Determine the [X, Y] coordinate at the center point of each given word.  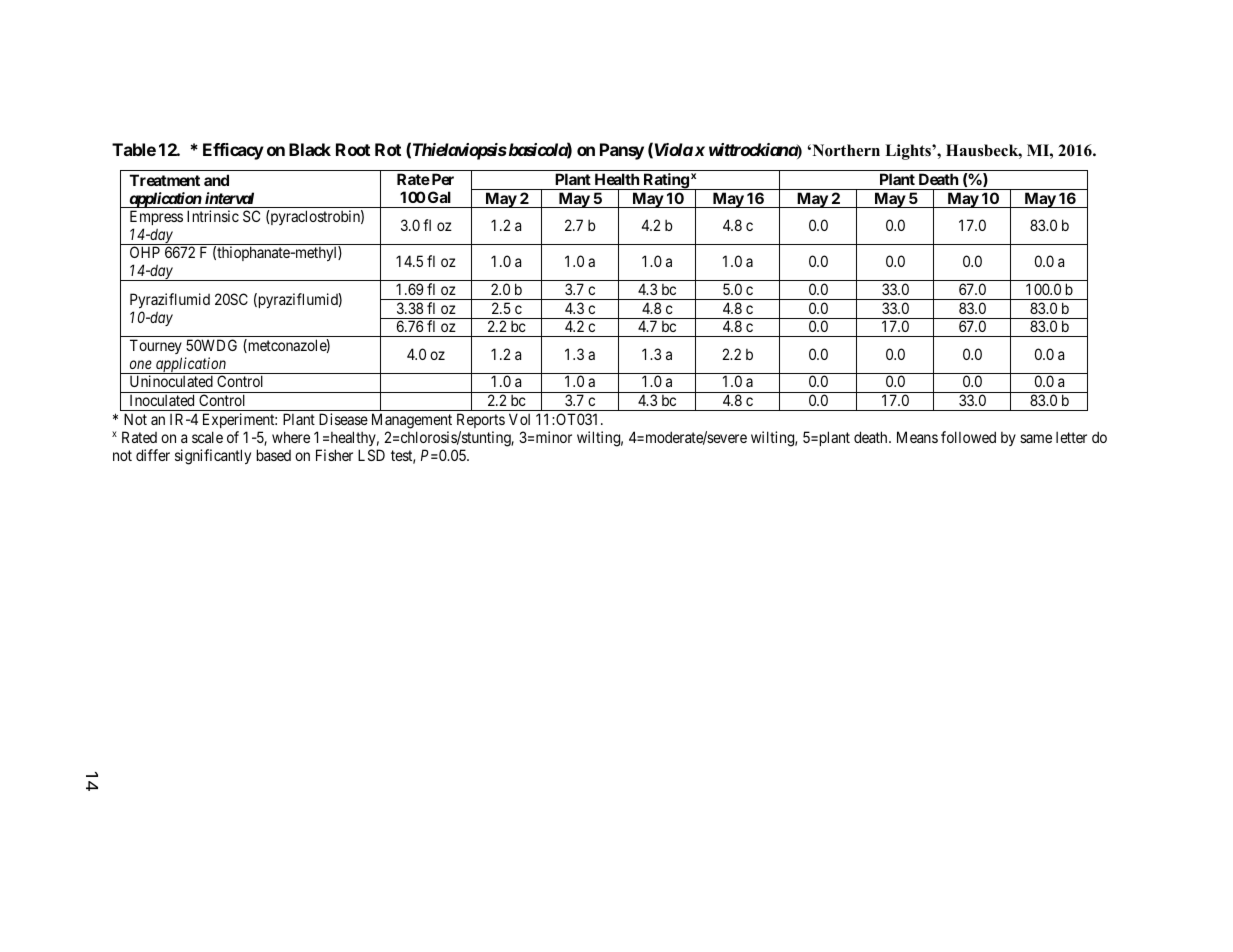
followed [968, 437]
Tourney [156, 346]
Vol [519, 419]
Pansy [622, 151]
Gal [439, 197]
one [141, 364]
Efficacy [233, 151]
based [274, 455]
